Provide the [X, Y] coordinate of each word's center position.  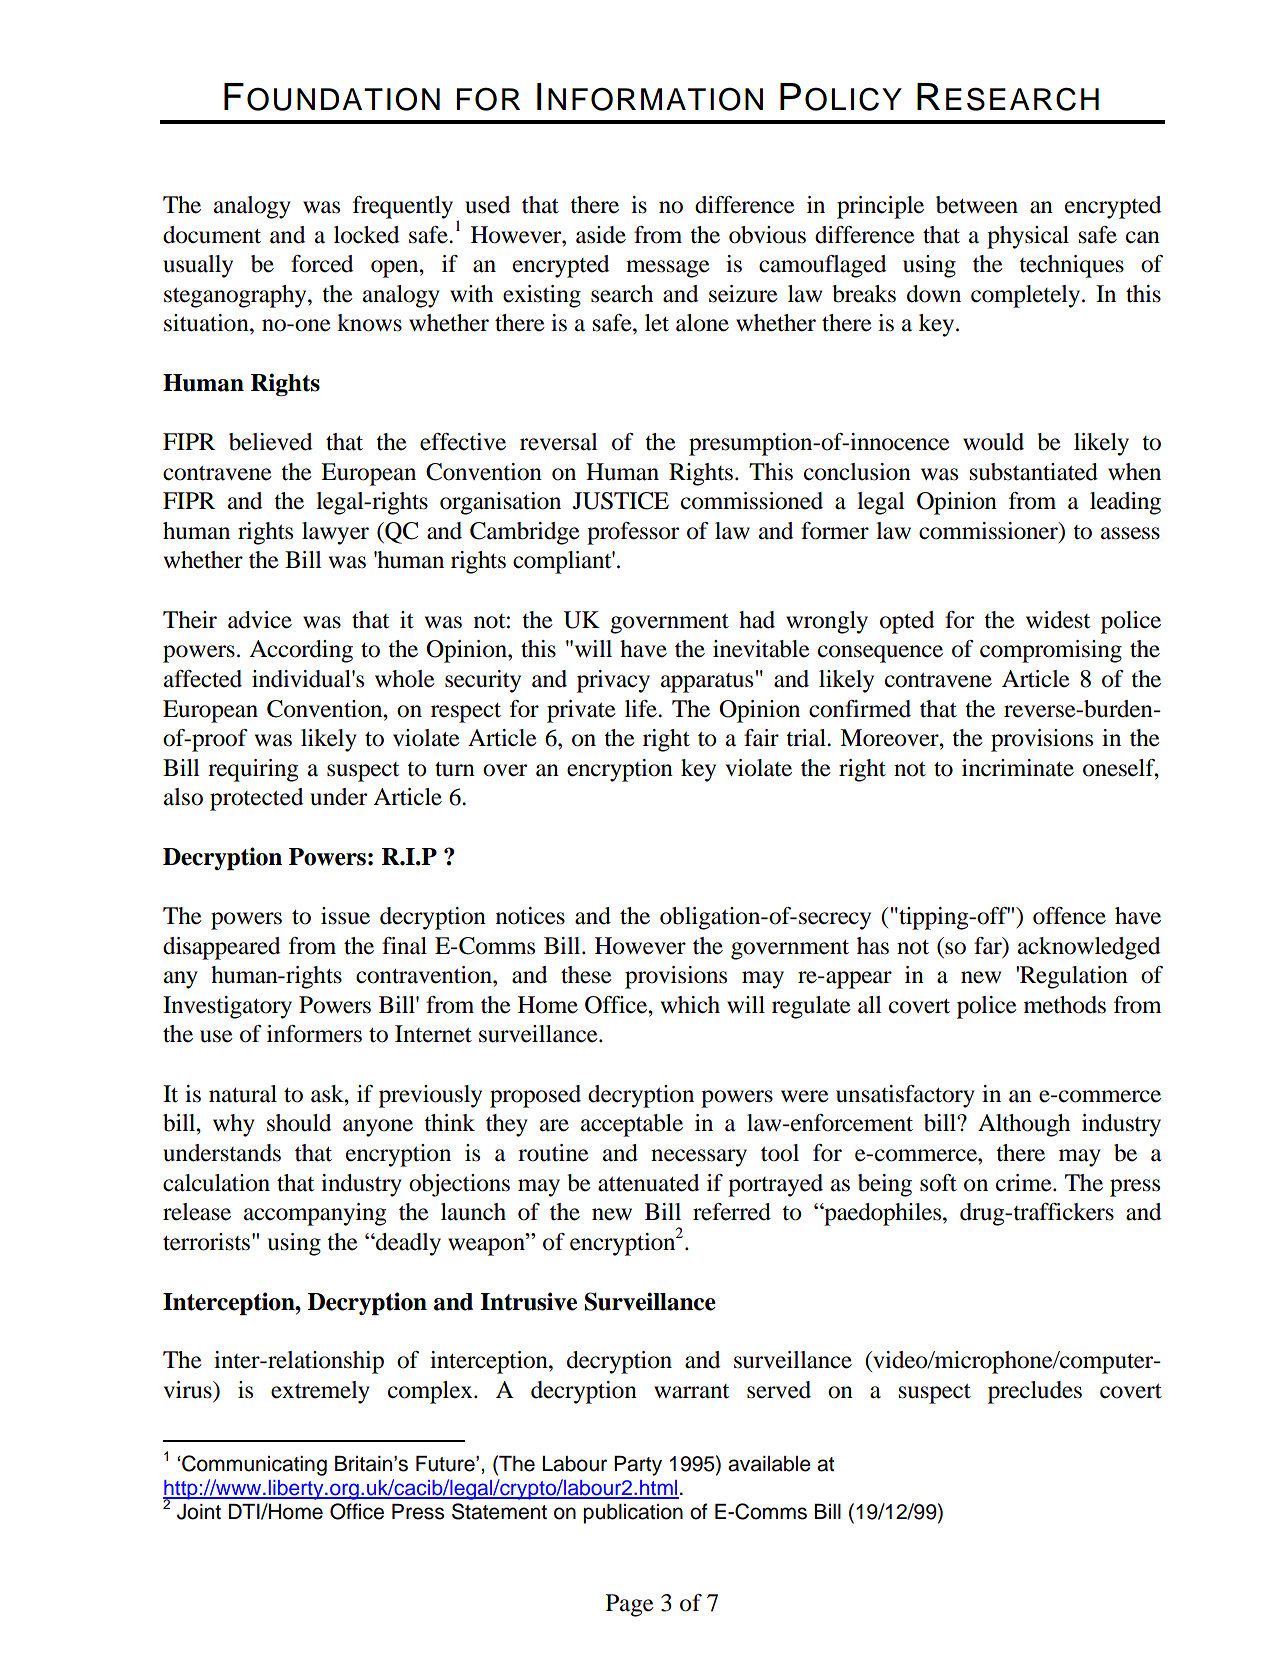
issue [345, 916]
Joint [199, 1512]
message [668, 269]
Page [630, 1605]
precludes [1035, 1392]
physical [1028, 237]
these [586, 975]
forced [322, 264]
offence [1069, 916]
